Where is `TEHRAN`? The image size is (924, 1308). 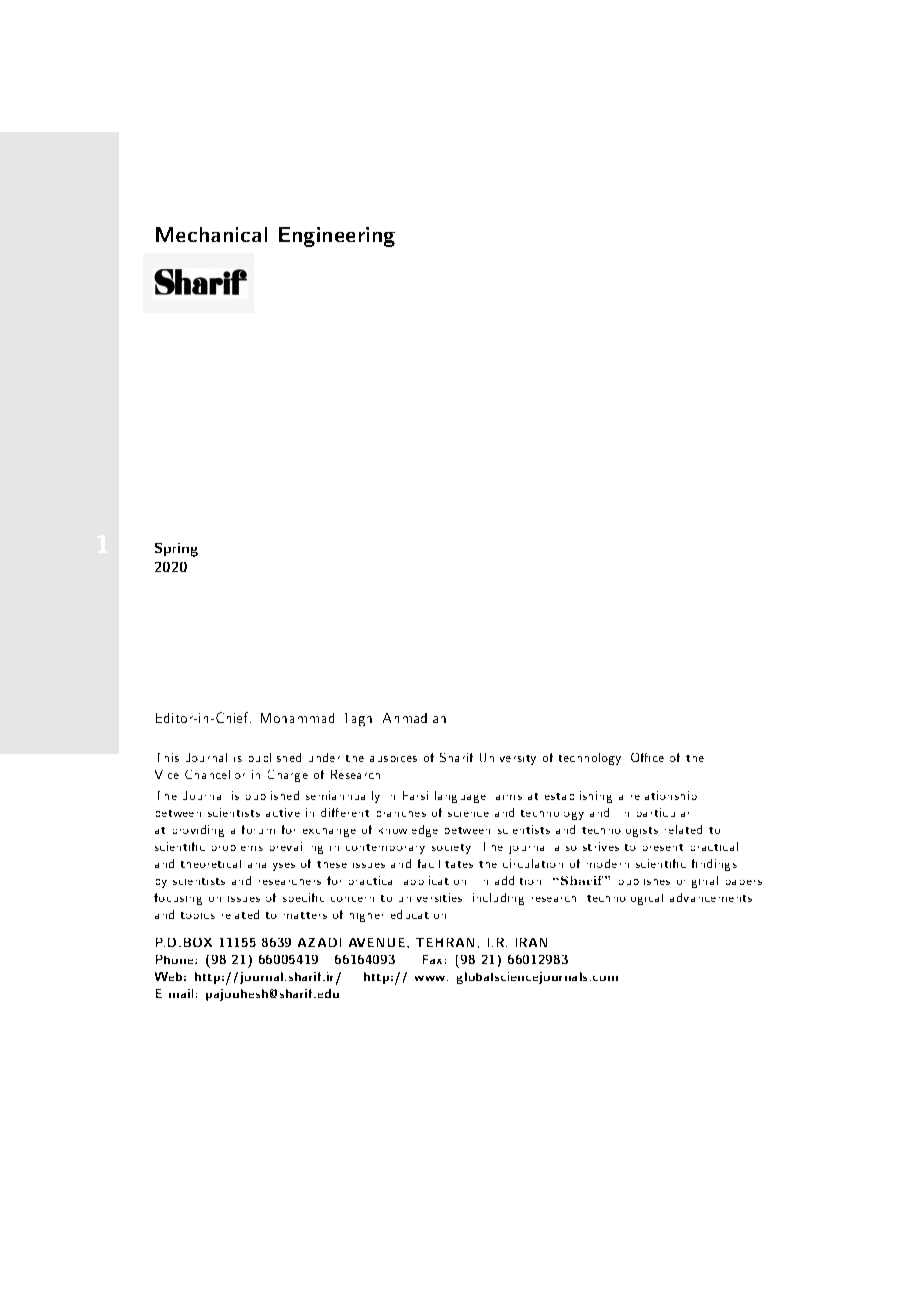
TEHRAN is located at coordinates (445, 942).
